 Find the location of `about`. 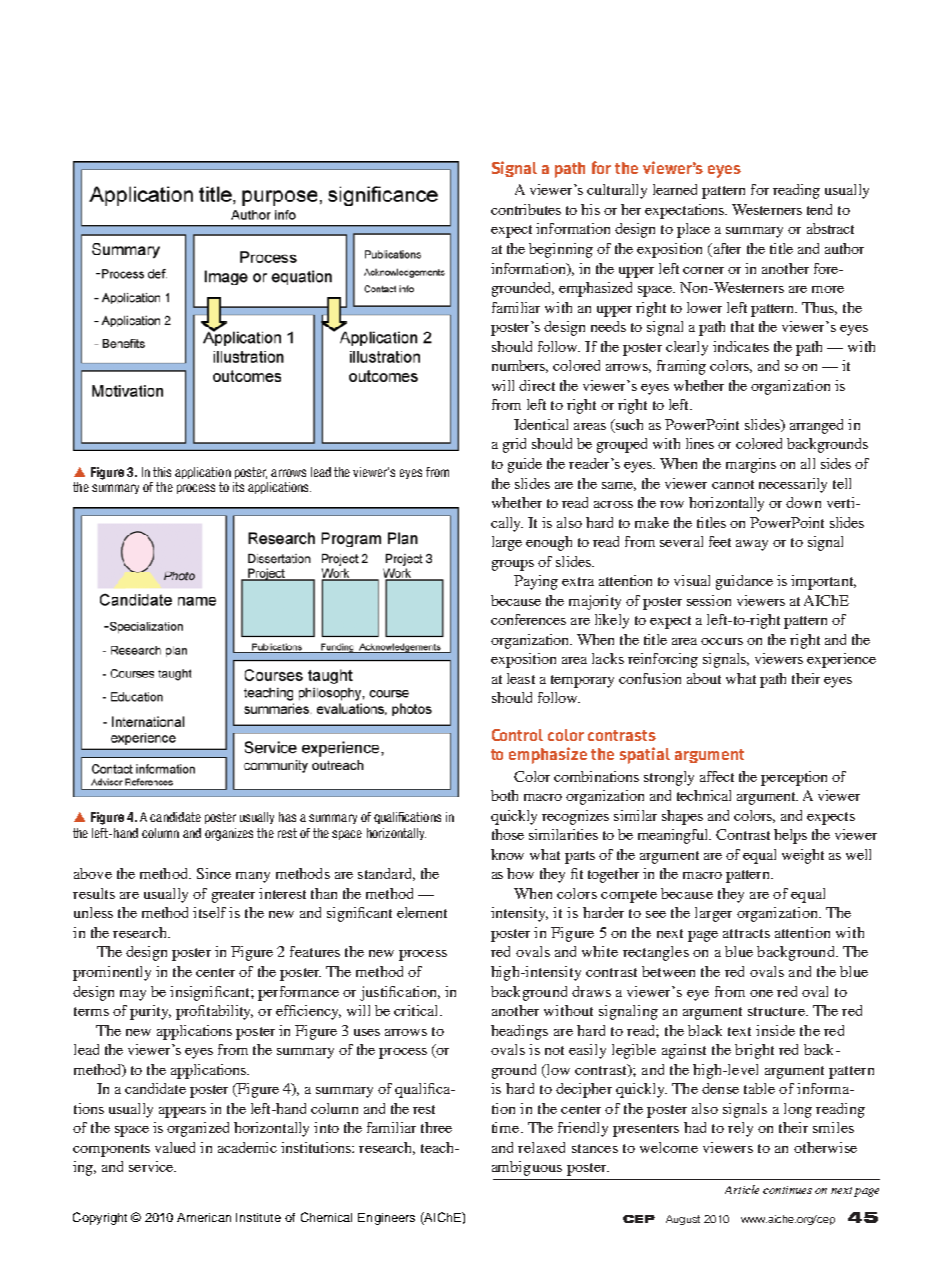

about is located at coordinates (704, 678).
